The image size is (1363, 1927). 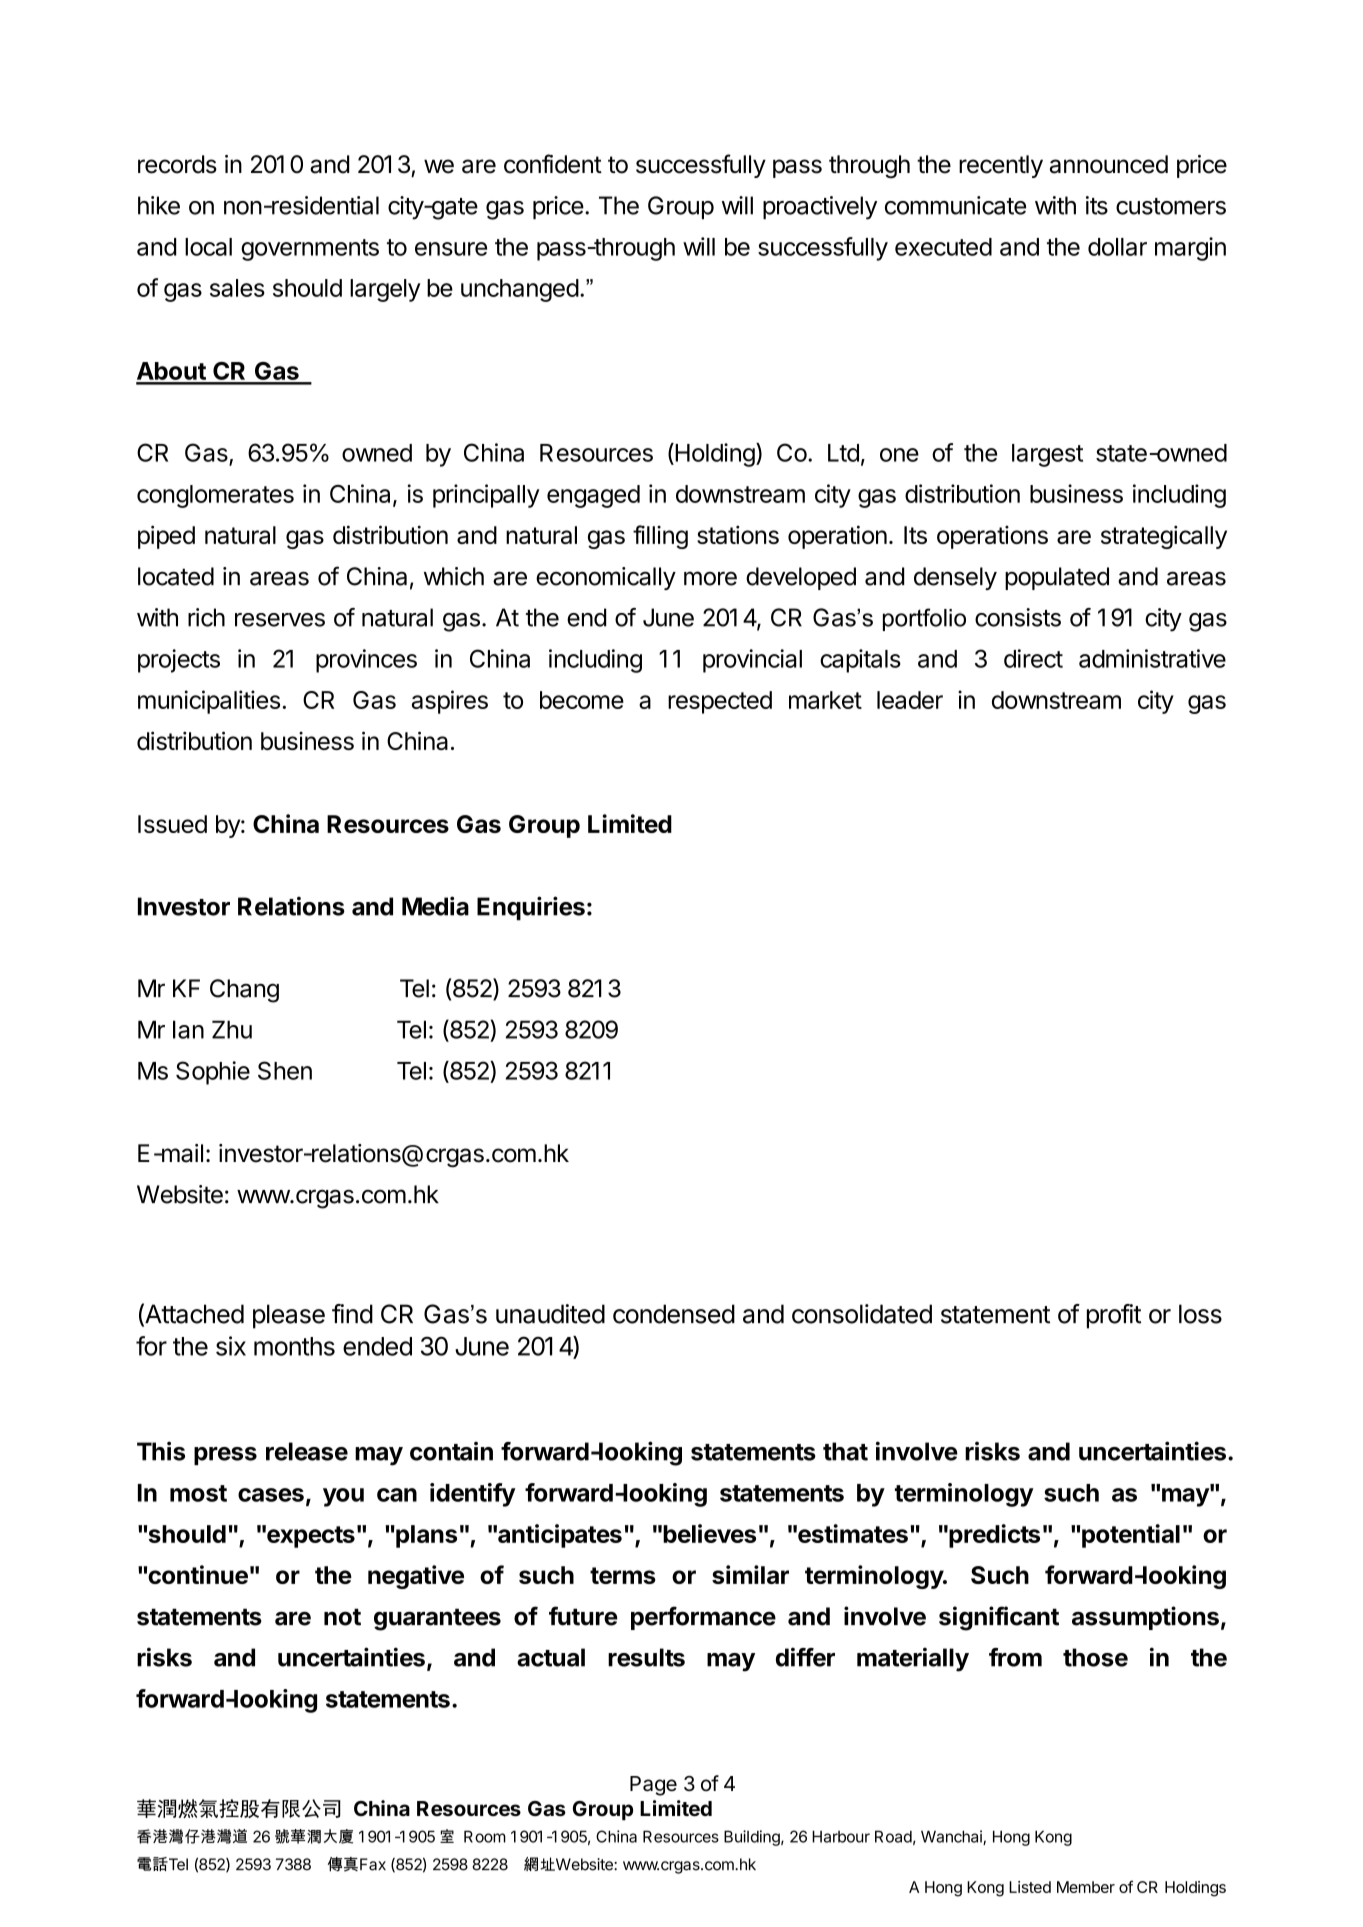 I want to click on governments, so click(x=310, y=250).
